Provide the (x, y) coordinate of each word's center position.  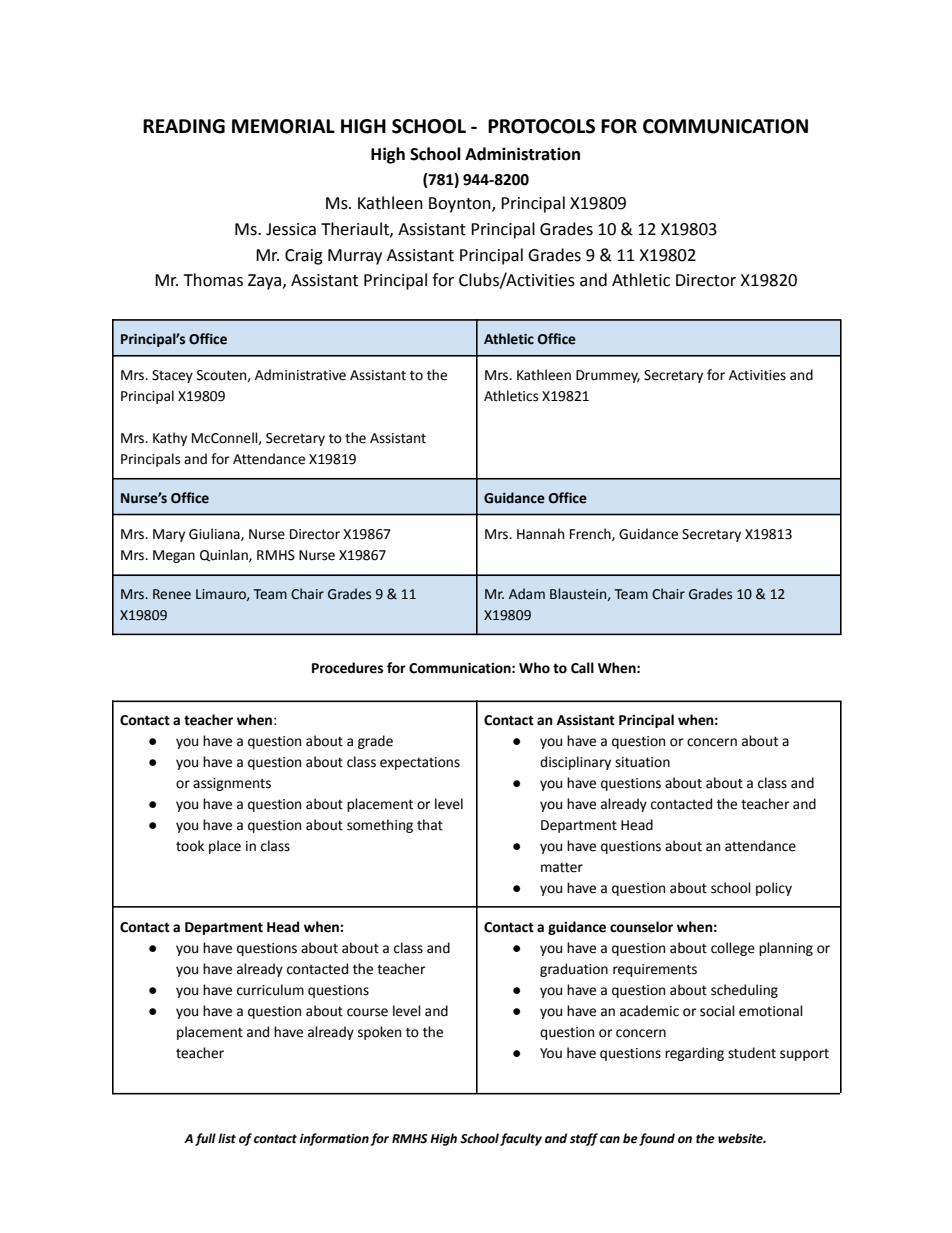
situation (642, 762)
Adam (527, 594)
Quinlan (225, 555)
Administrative (300, 375)
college (733, 949)
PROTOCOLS (541, 126)
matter (562, 868)
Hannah (540, 534)
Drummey (608, 376)
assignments (232, 784)
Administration (522, 154)
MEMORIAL (283, 126)
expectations (420, 763)
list (227, 1138)
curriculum (270, 990)
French (591, 534)
